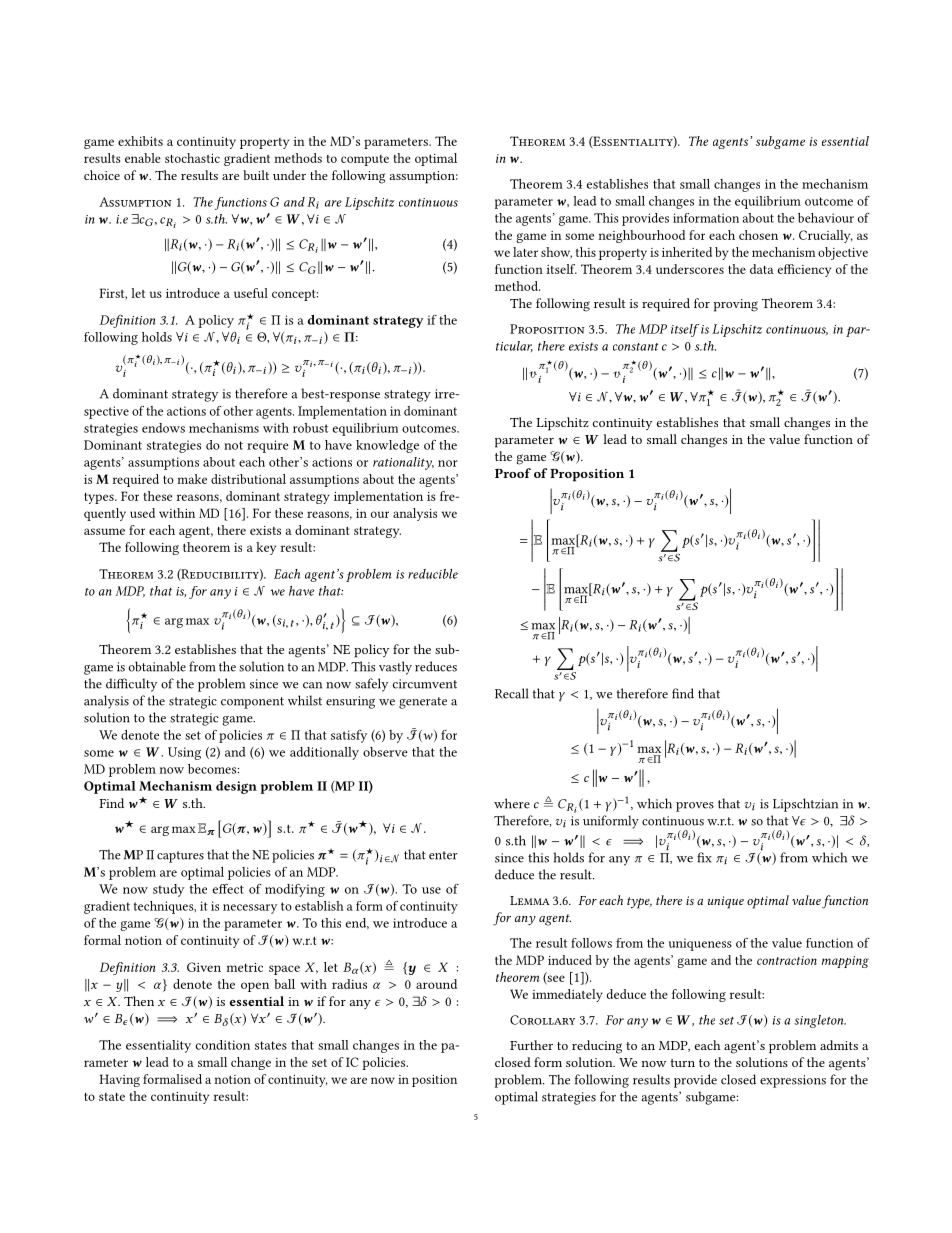 This page has width=952, height=1233. Describe the element at coordinates (157, 666) in the page. I see `obtainable` at that location.
